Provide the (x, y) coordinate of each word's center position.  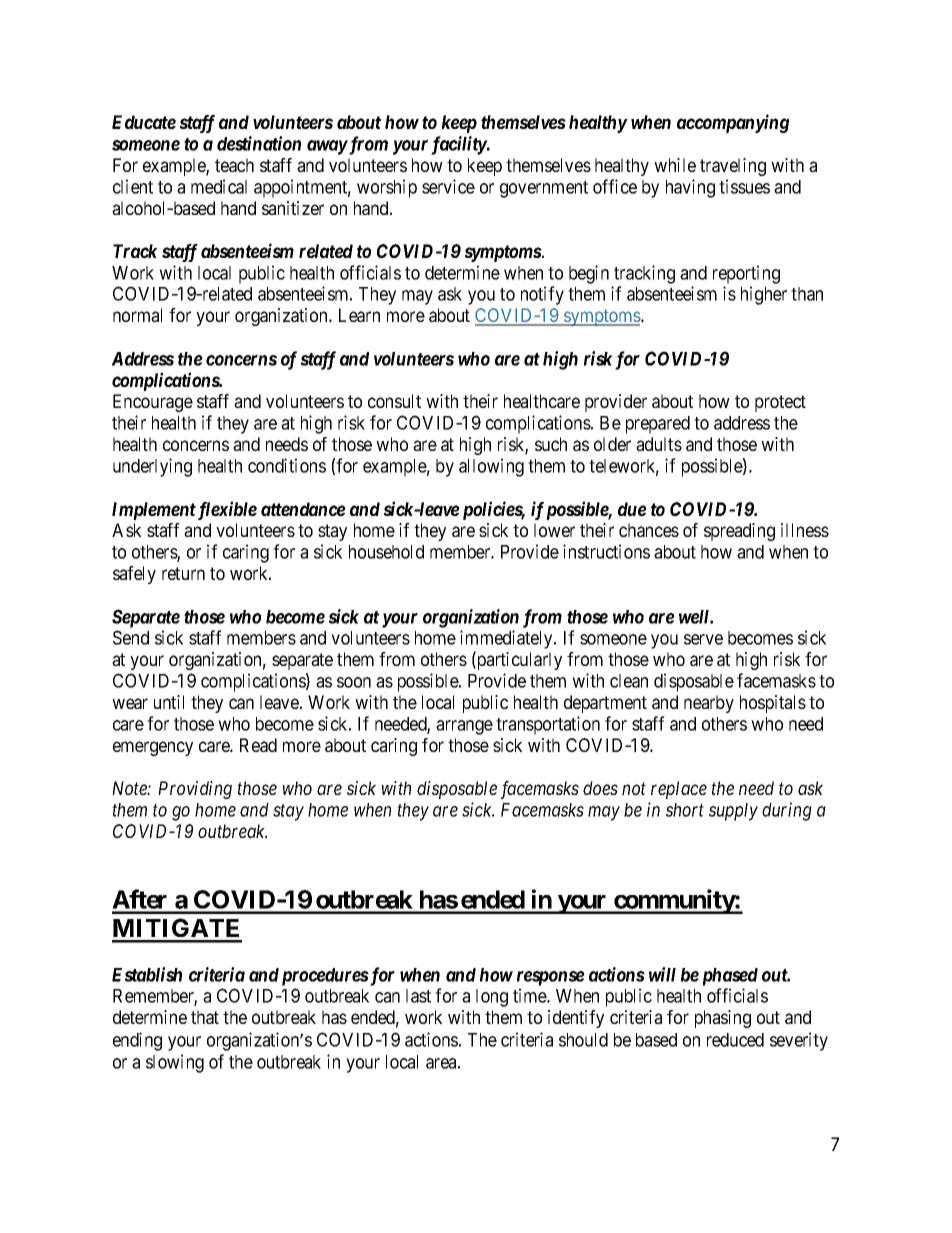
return (183, 573)
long (492, 998)
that (205, 1017)
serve (703, 639)
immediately (507, 639)
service (448, 186)
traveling (733, 167)
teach (234, 165)
